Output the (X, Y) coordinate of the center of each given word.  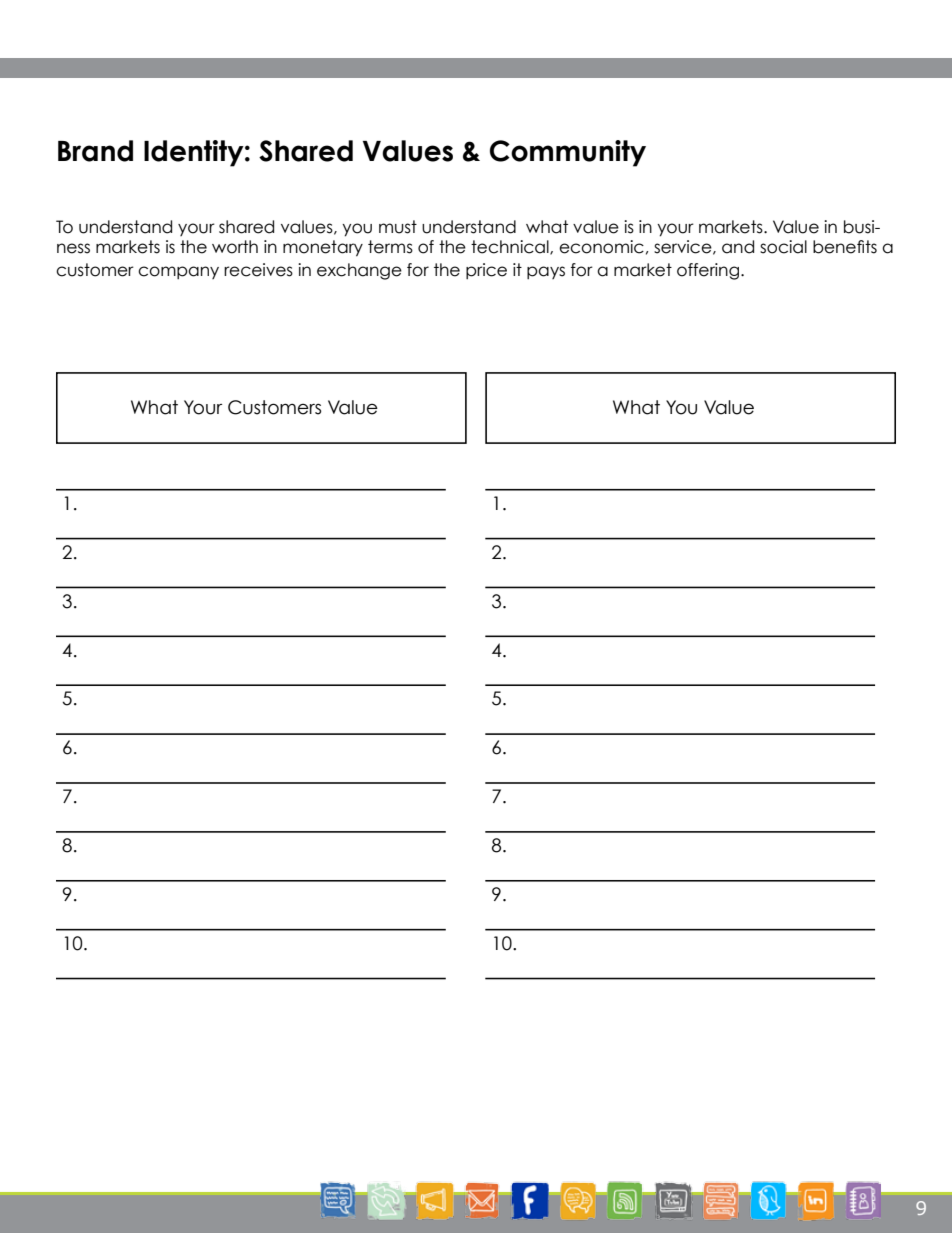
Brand (95, 151)
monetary (323, 248)
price (486, 271)
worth (235, 247)
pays (546, 272)
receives (258, 270)
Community (568, 153)
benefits (845, 247)
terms (390, 247)
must (398, 227)
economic (601, 247)
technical (511, 247)
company (178, 272)
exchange (359, 271)
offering (708, 271)
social (783, 247)
